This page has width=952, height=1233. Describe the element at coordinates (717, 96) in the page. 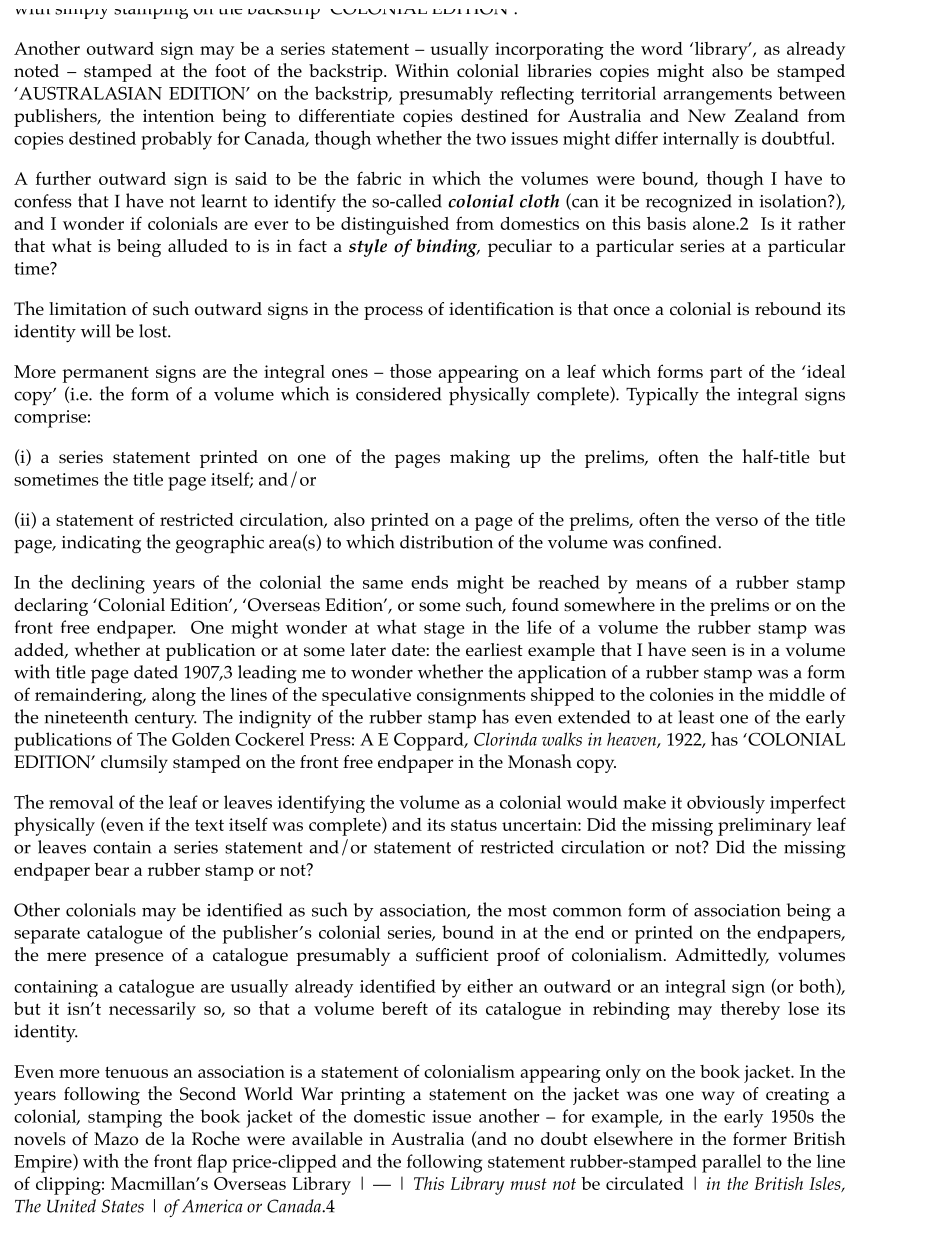

I see `arrangements` at that location.
